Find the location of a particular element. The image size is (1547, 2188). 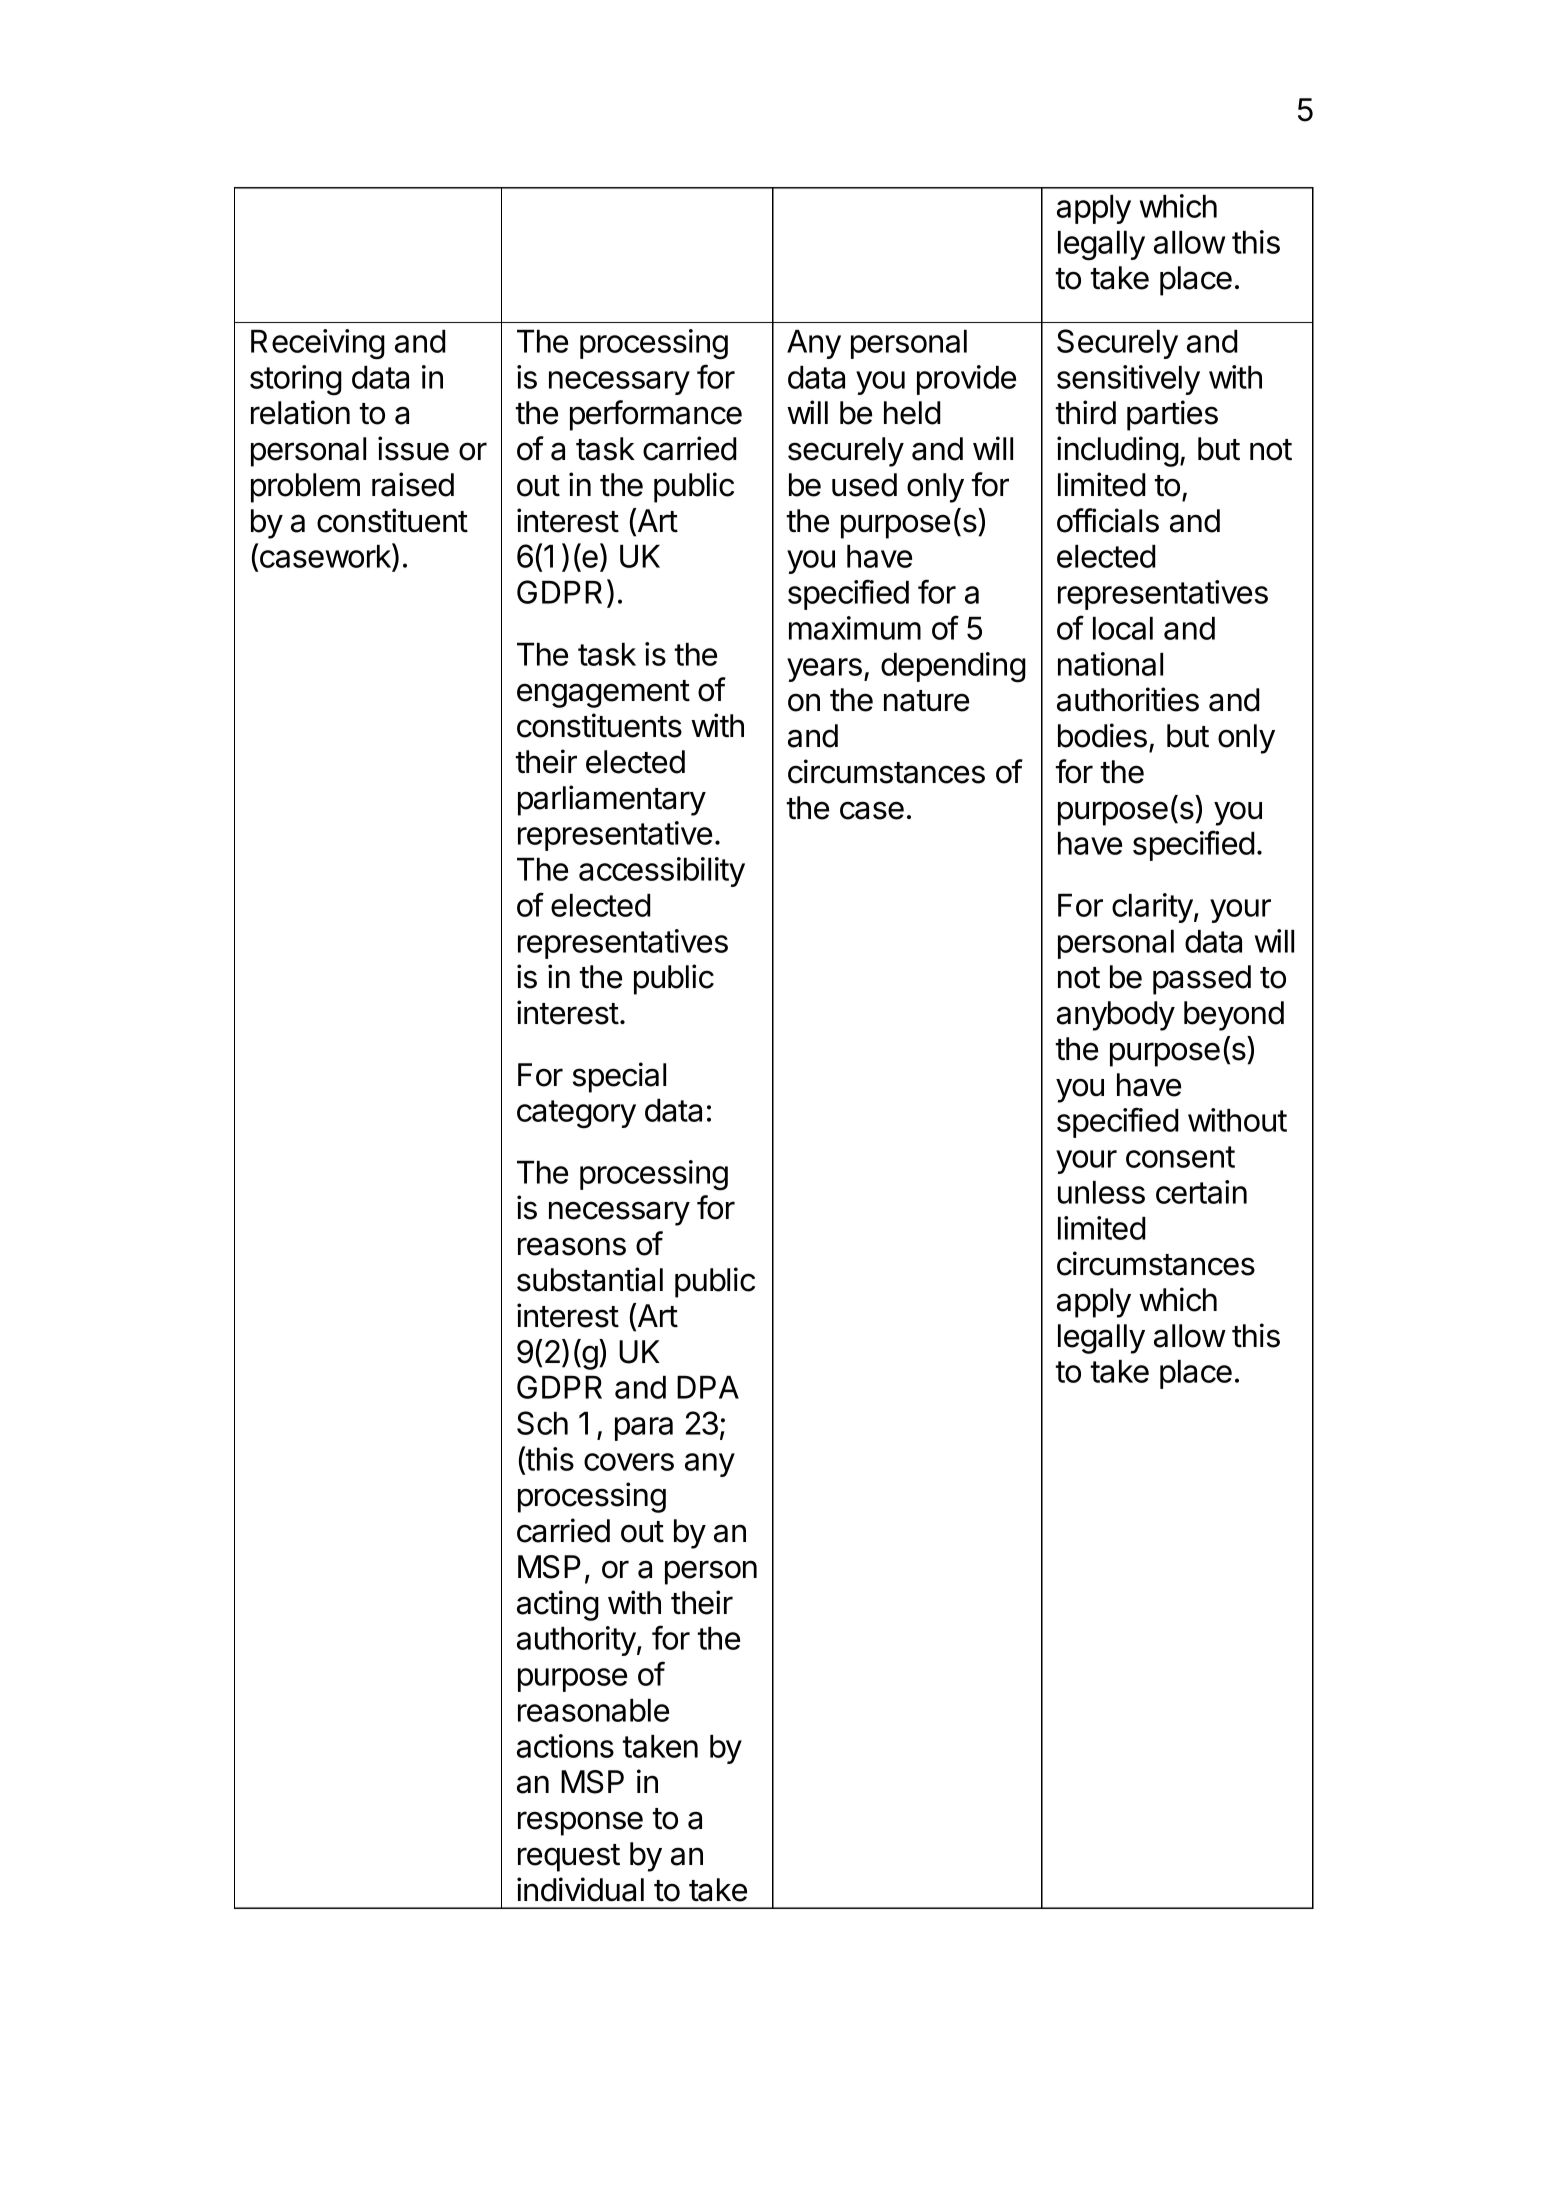

consent is located at coordinates (1180, 1157).
